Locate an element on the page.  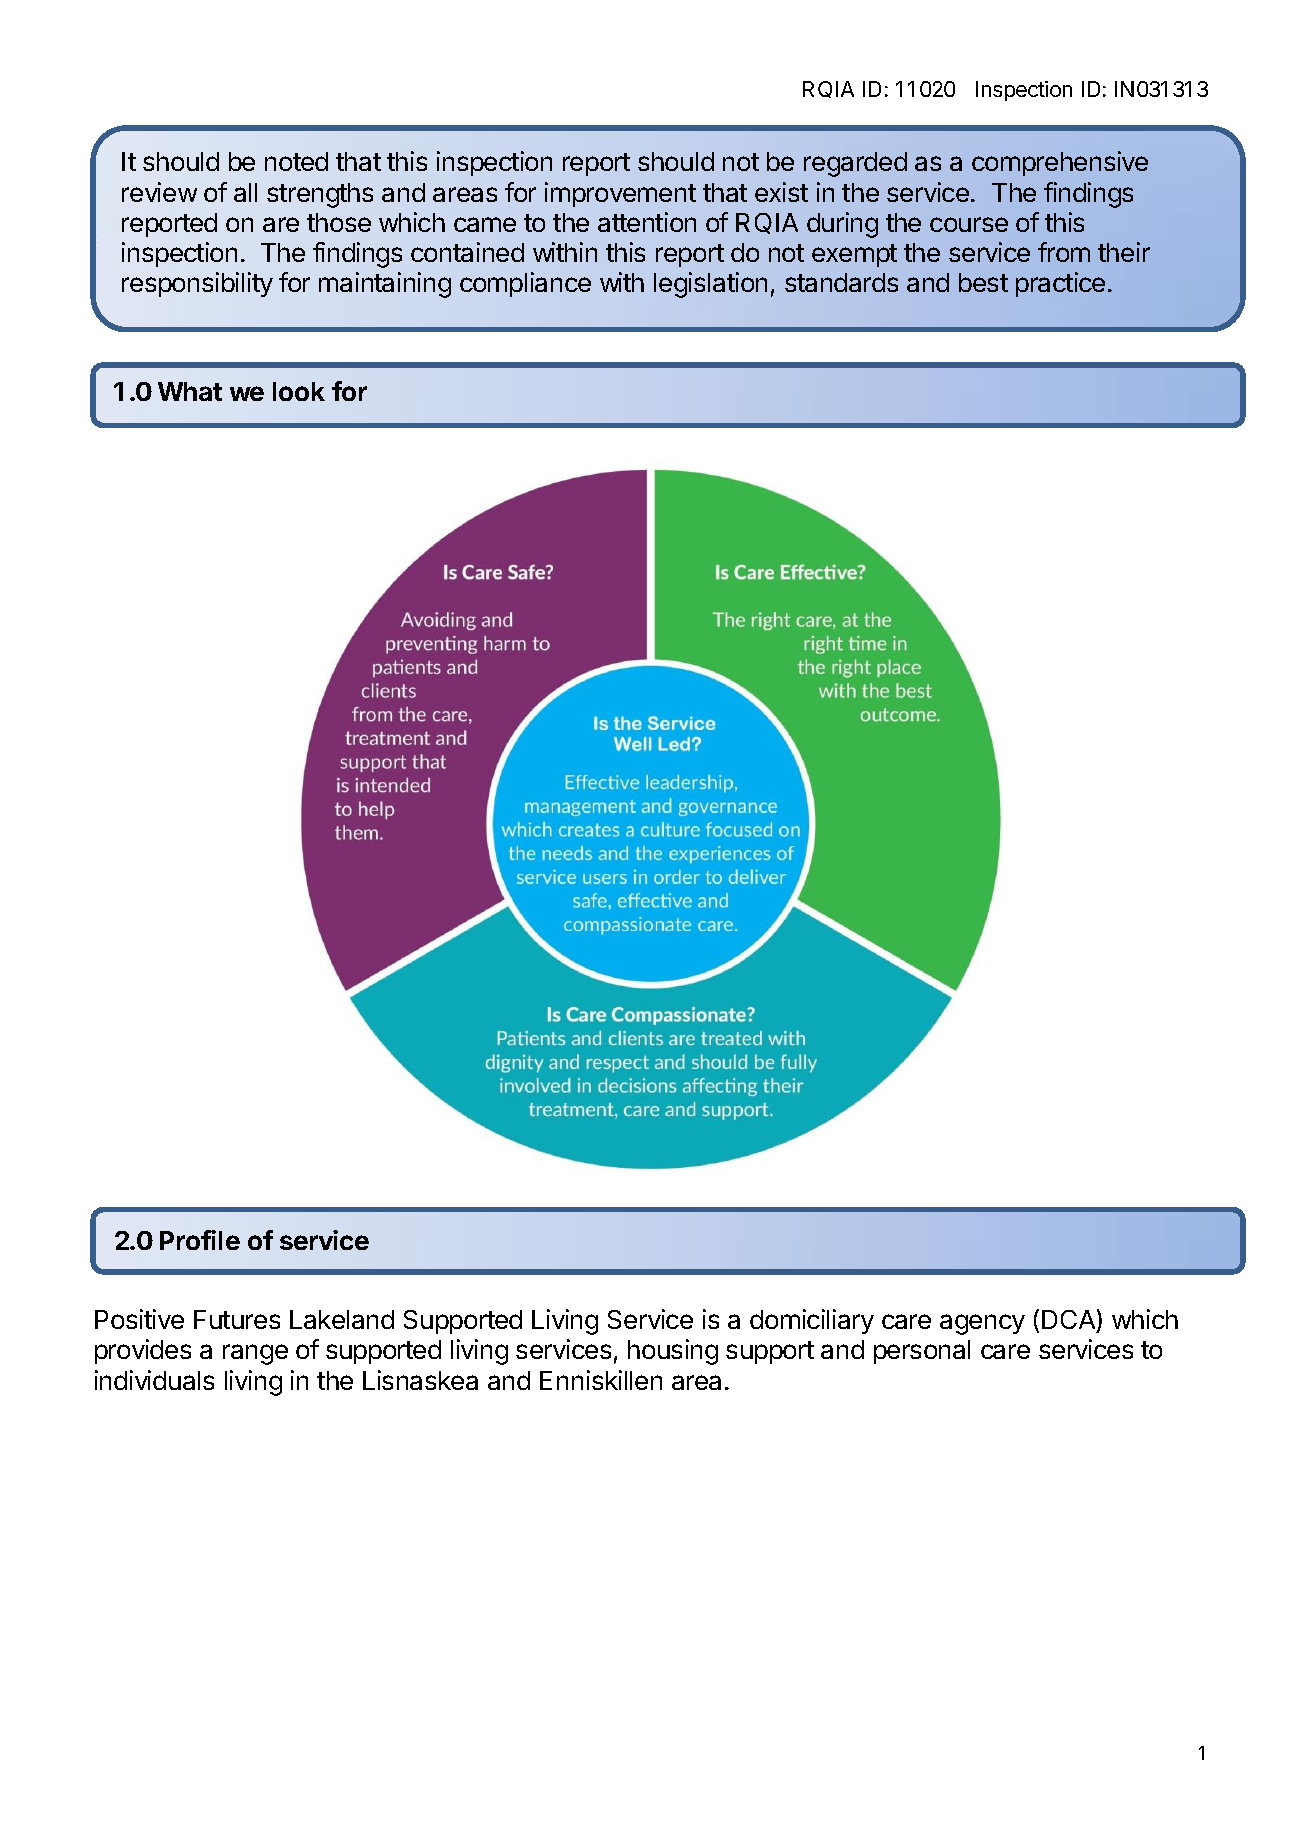
range is located at coordinates (255, 1354).
